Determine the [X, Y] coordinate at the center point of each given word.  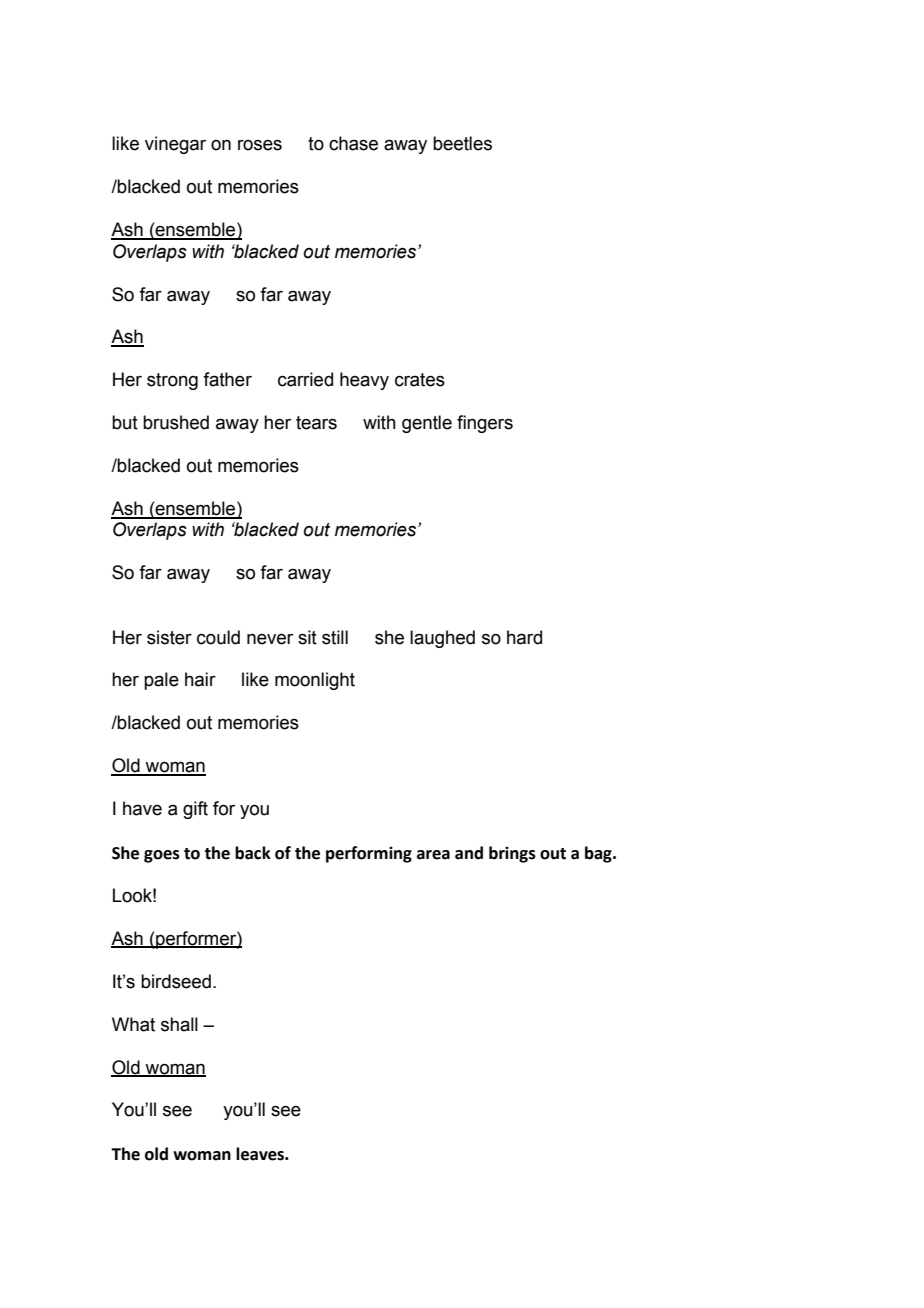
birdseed [176, 981]
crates [420, 380]
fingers [485, 424]
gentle [427, 424]
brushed [176, 422]
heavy [364, 381]
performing [369, 854]
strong [172, 381]
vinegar [175, 145]
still [335, 637]
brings [512, 854]
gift [195, 810]
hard [524, 637]
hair [200, 679]
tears [316, 423]
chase [353, 143]
